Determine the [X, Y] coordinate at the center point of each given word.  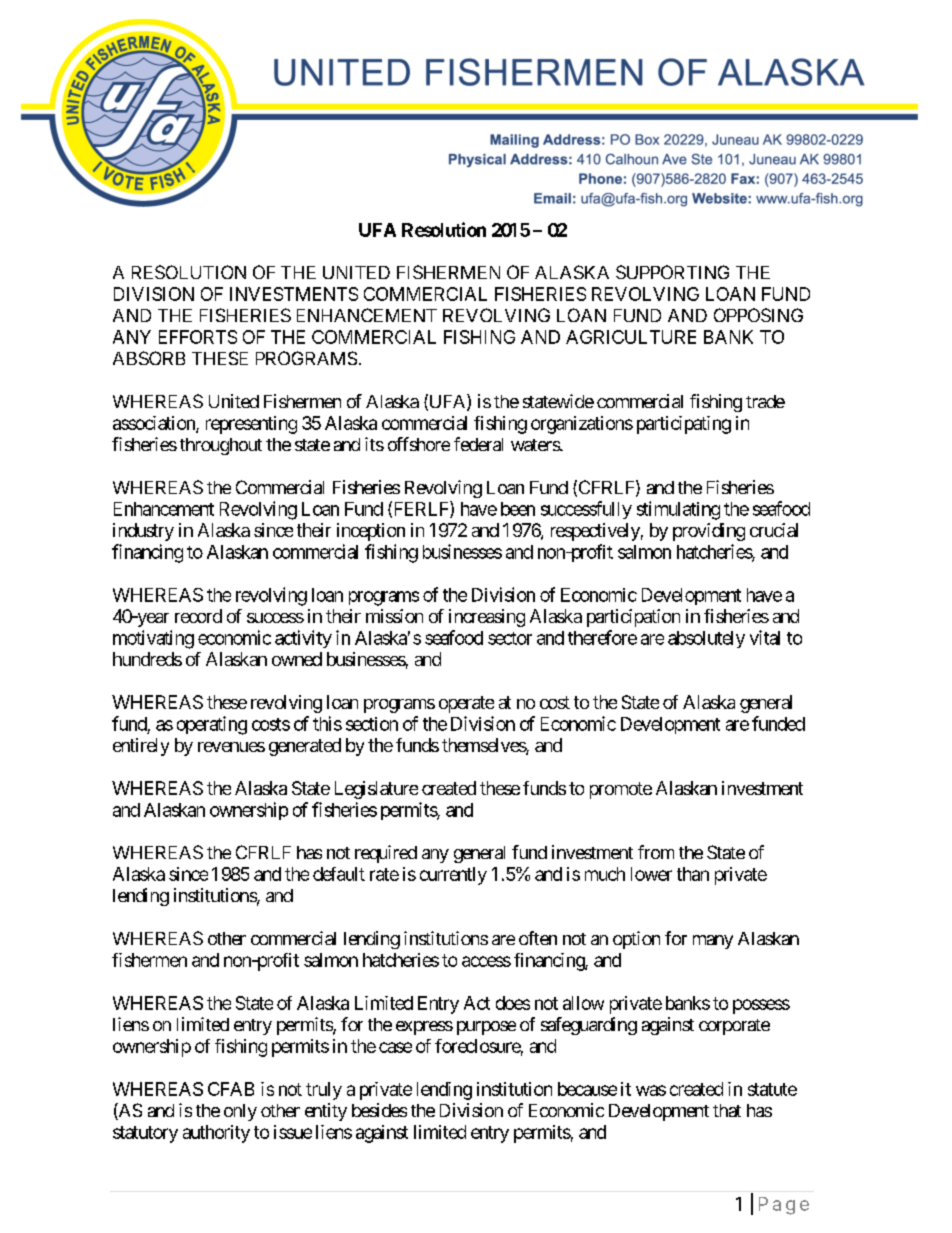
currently [453, 876]
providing [709, 532]
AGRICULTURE [631, 337]
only [240, 1112]
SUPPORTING [672, 272]
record [198, 616]
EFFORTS [198, 337]
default [339, 874]
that [727, 1110]
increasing [487, 618]
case [395, 1047]
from [656, 852]
